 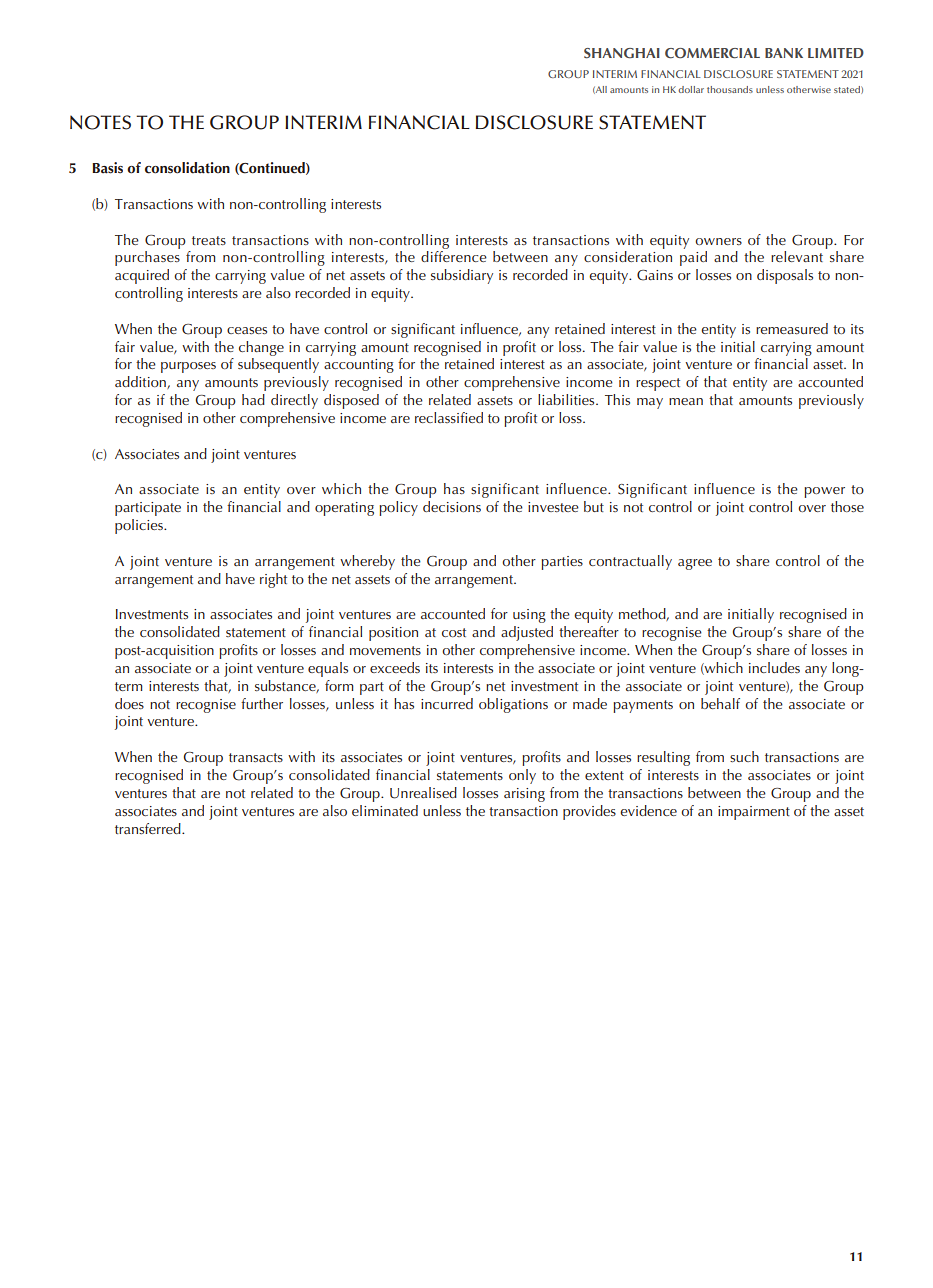 What do you see at coordinates (449, 417) in the screenshot?
I see `reclassified` at bounding box center [449, 417].
